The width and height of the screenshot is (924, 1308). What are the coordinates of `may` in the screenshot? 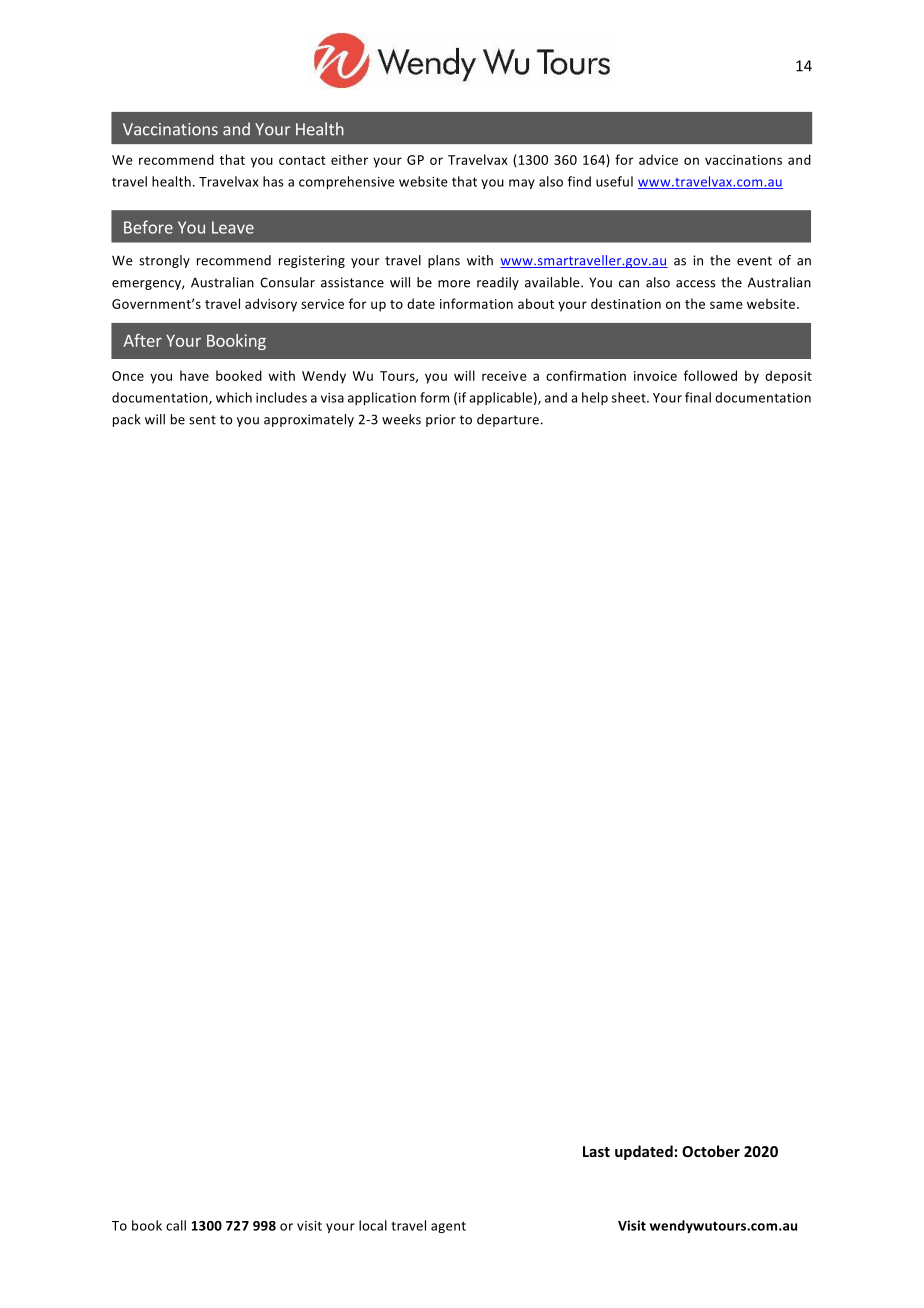 It's located at (522, 184).
